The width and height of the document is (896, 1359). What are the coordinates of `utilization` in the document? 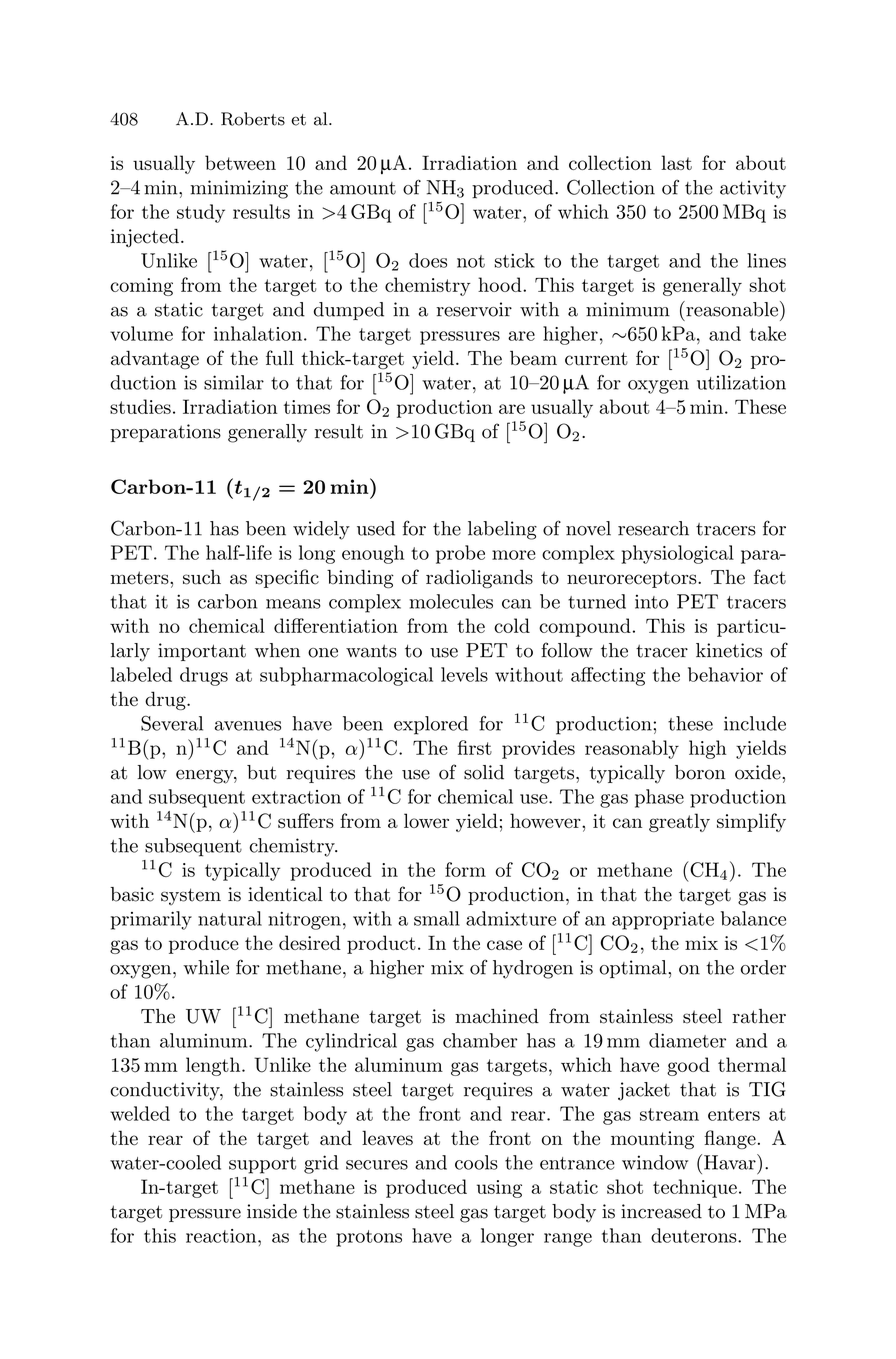 It's located at (741, 382).
